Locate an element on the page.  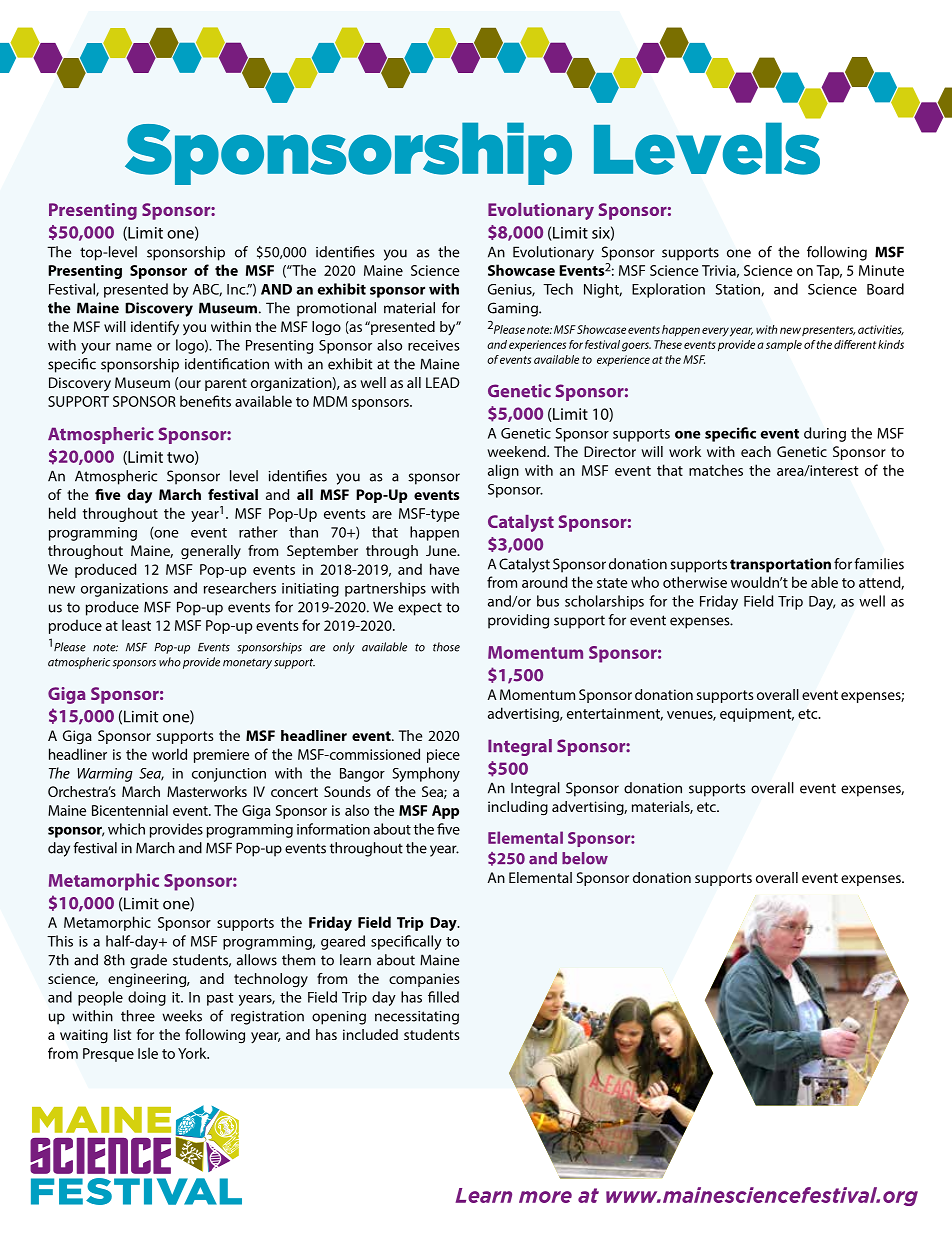
presenters is located at coordinates (828, 331).
